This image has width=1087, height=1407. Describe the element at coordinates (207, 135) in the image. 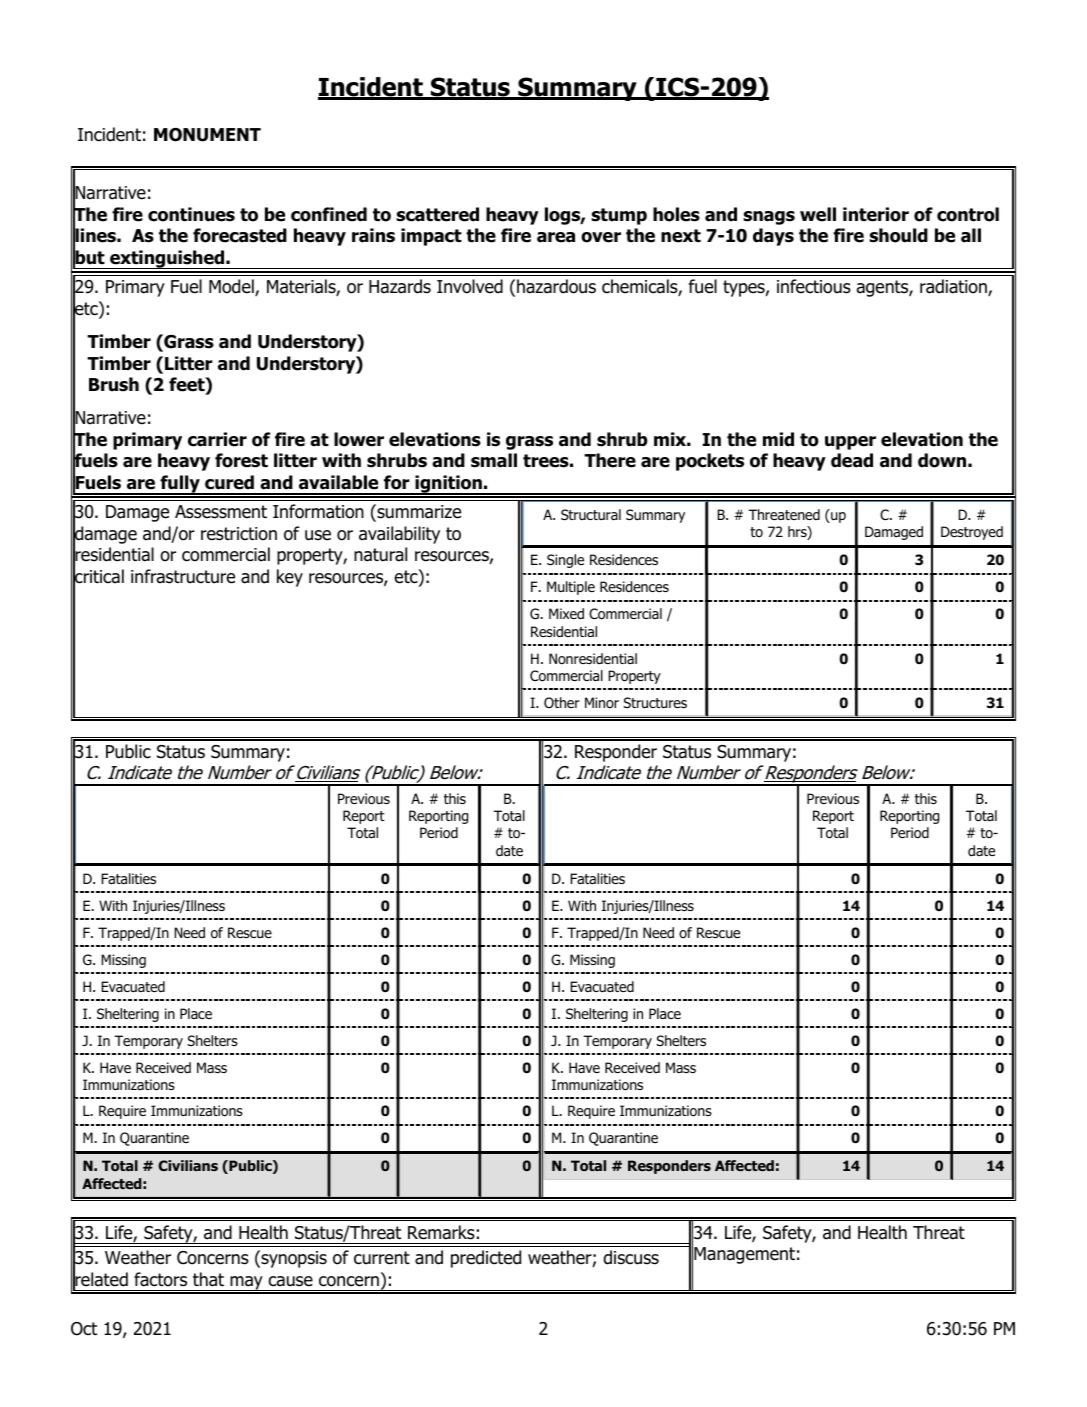

I see `MONUMENT` at that location.
